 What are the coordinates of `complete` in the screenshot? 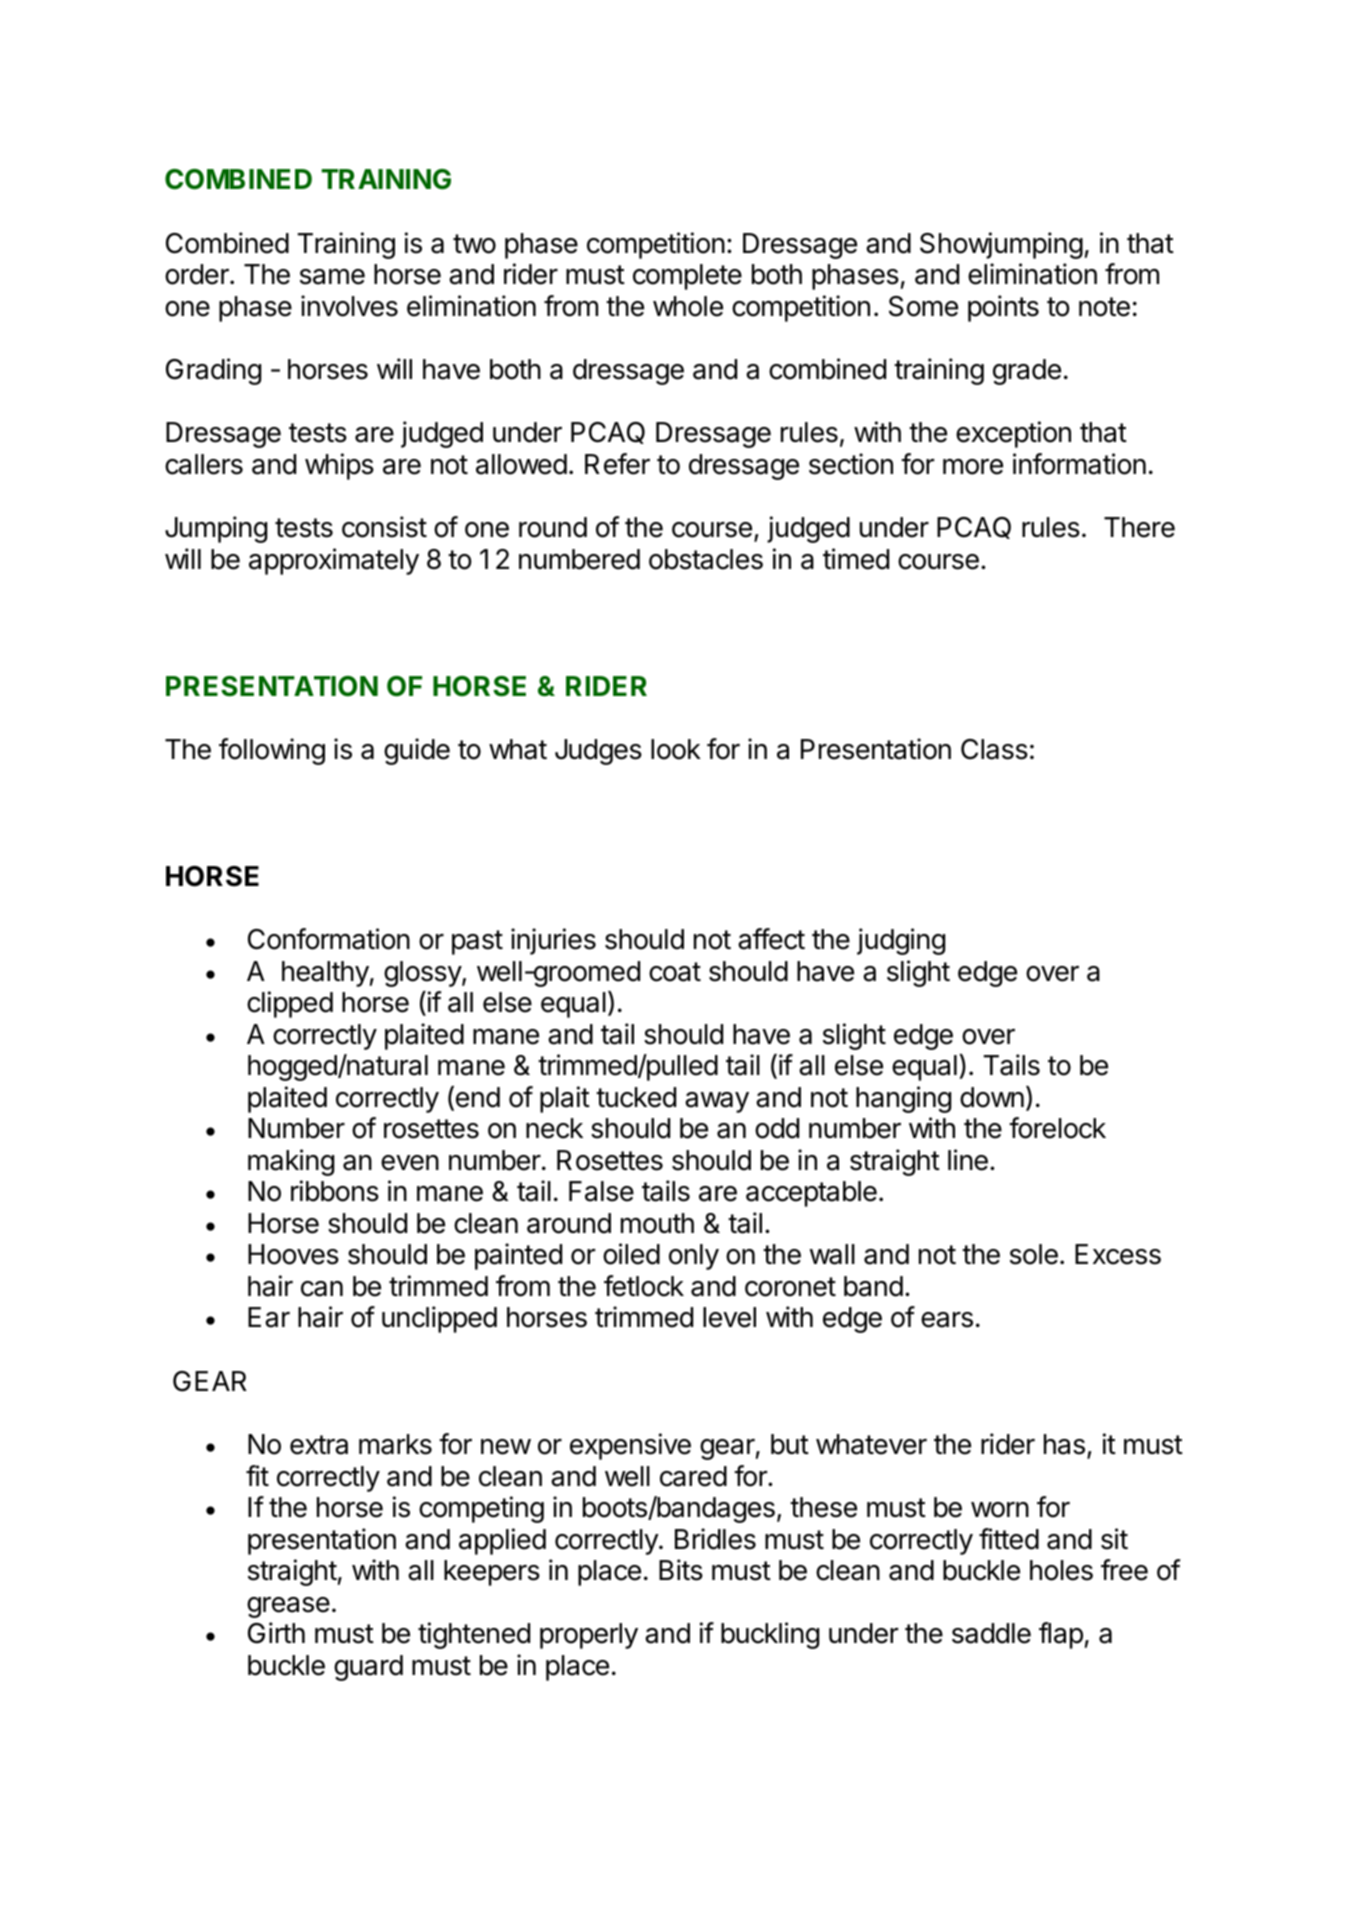 It's located at (687, 277).
